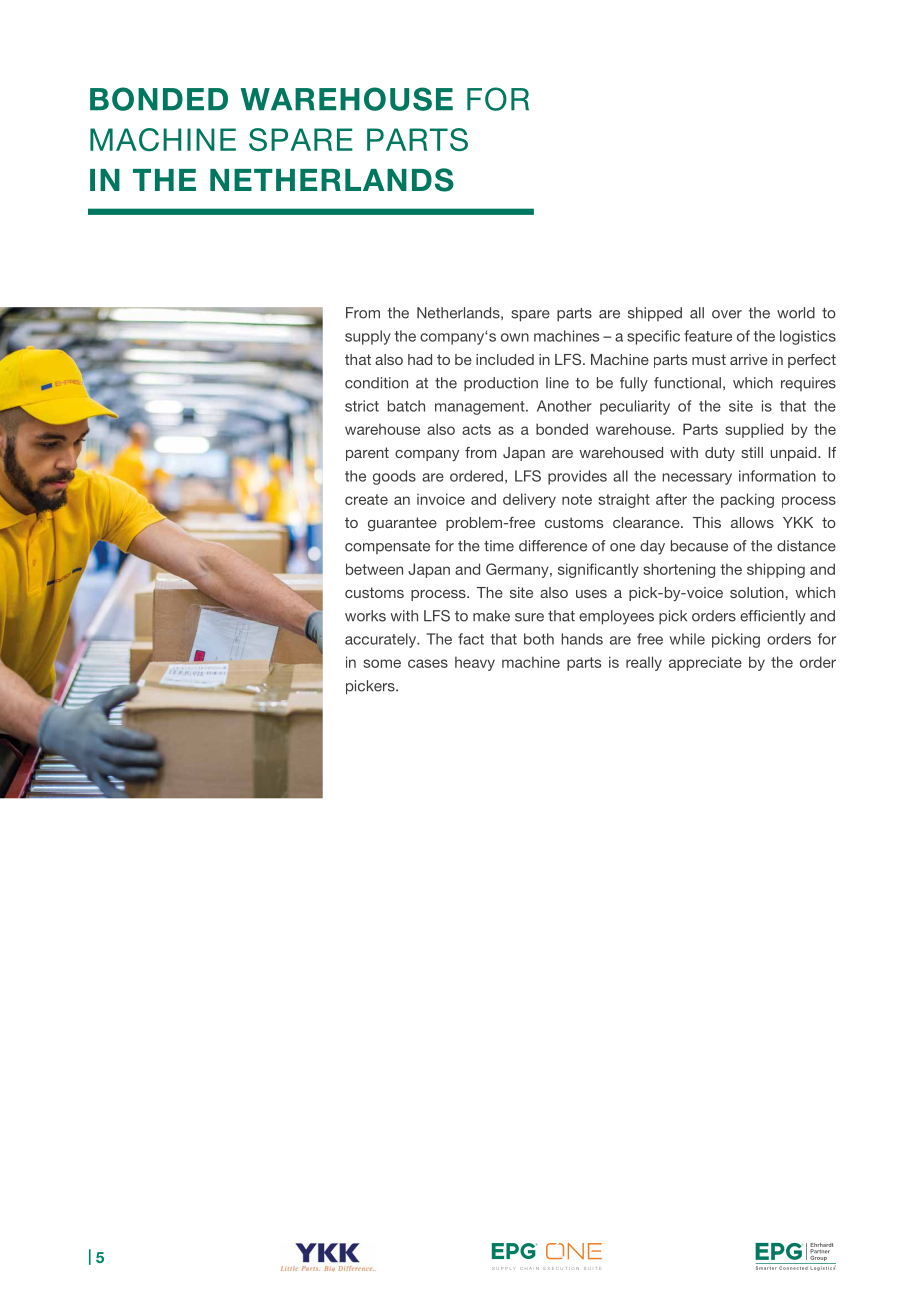  Describe the element at coordinates (727, 314) in the screenshot. I see `over` at that location.
